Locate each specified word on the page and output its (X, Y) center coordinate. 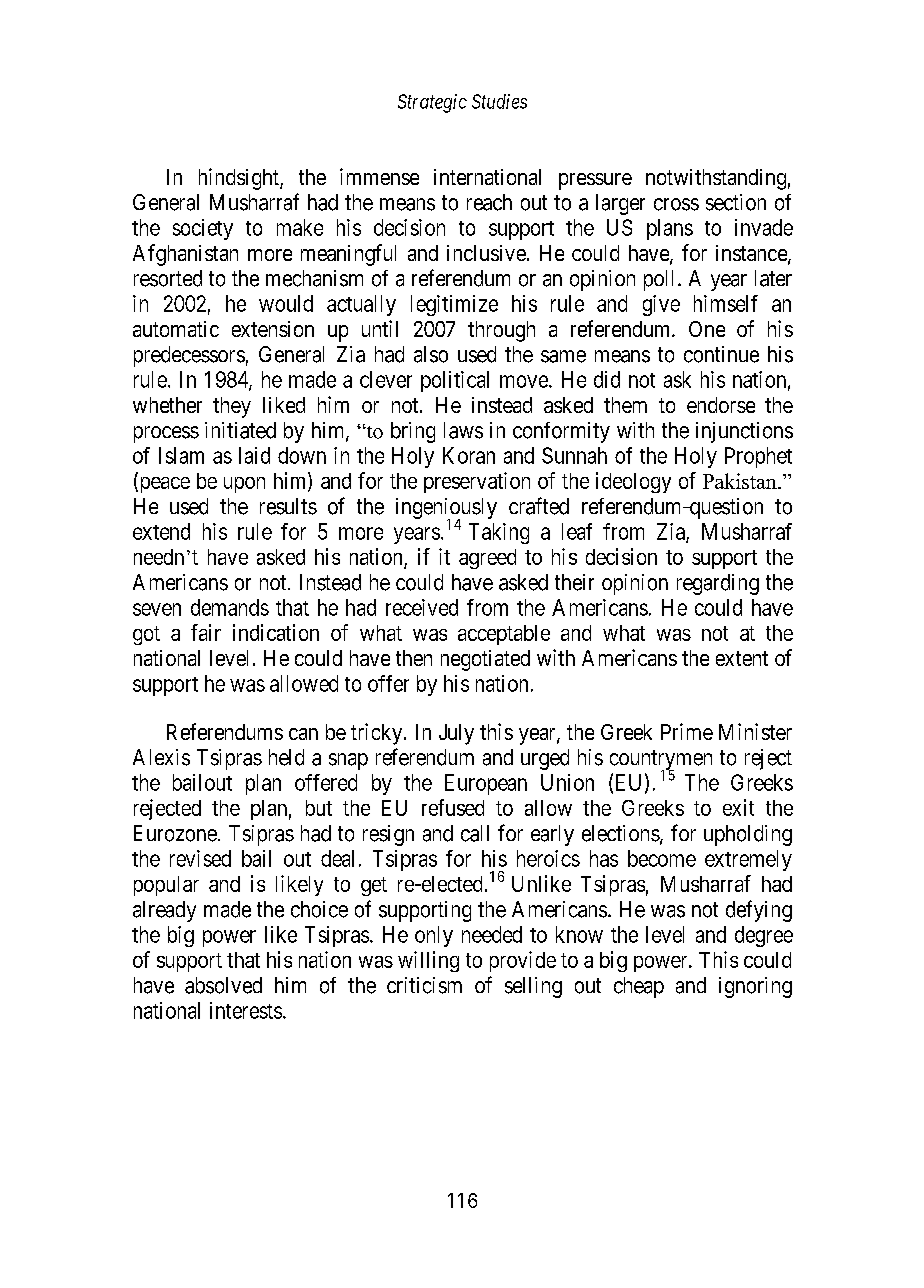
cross (676, 204)
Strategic (432, 103)
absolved (223, 985)
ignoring (755, 987)
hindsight (240, 179)
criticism (424, 985)
